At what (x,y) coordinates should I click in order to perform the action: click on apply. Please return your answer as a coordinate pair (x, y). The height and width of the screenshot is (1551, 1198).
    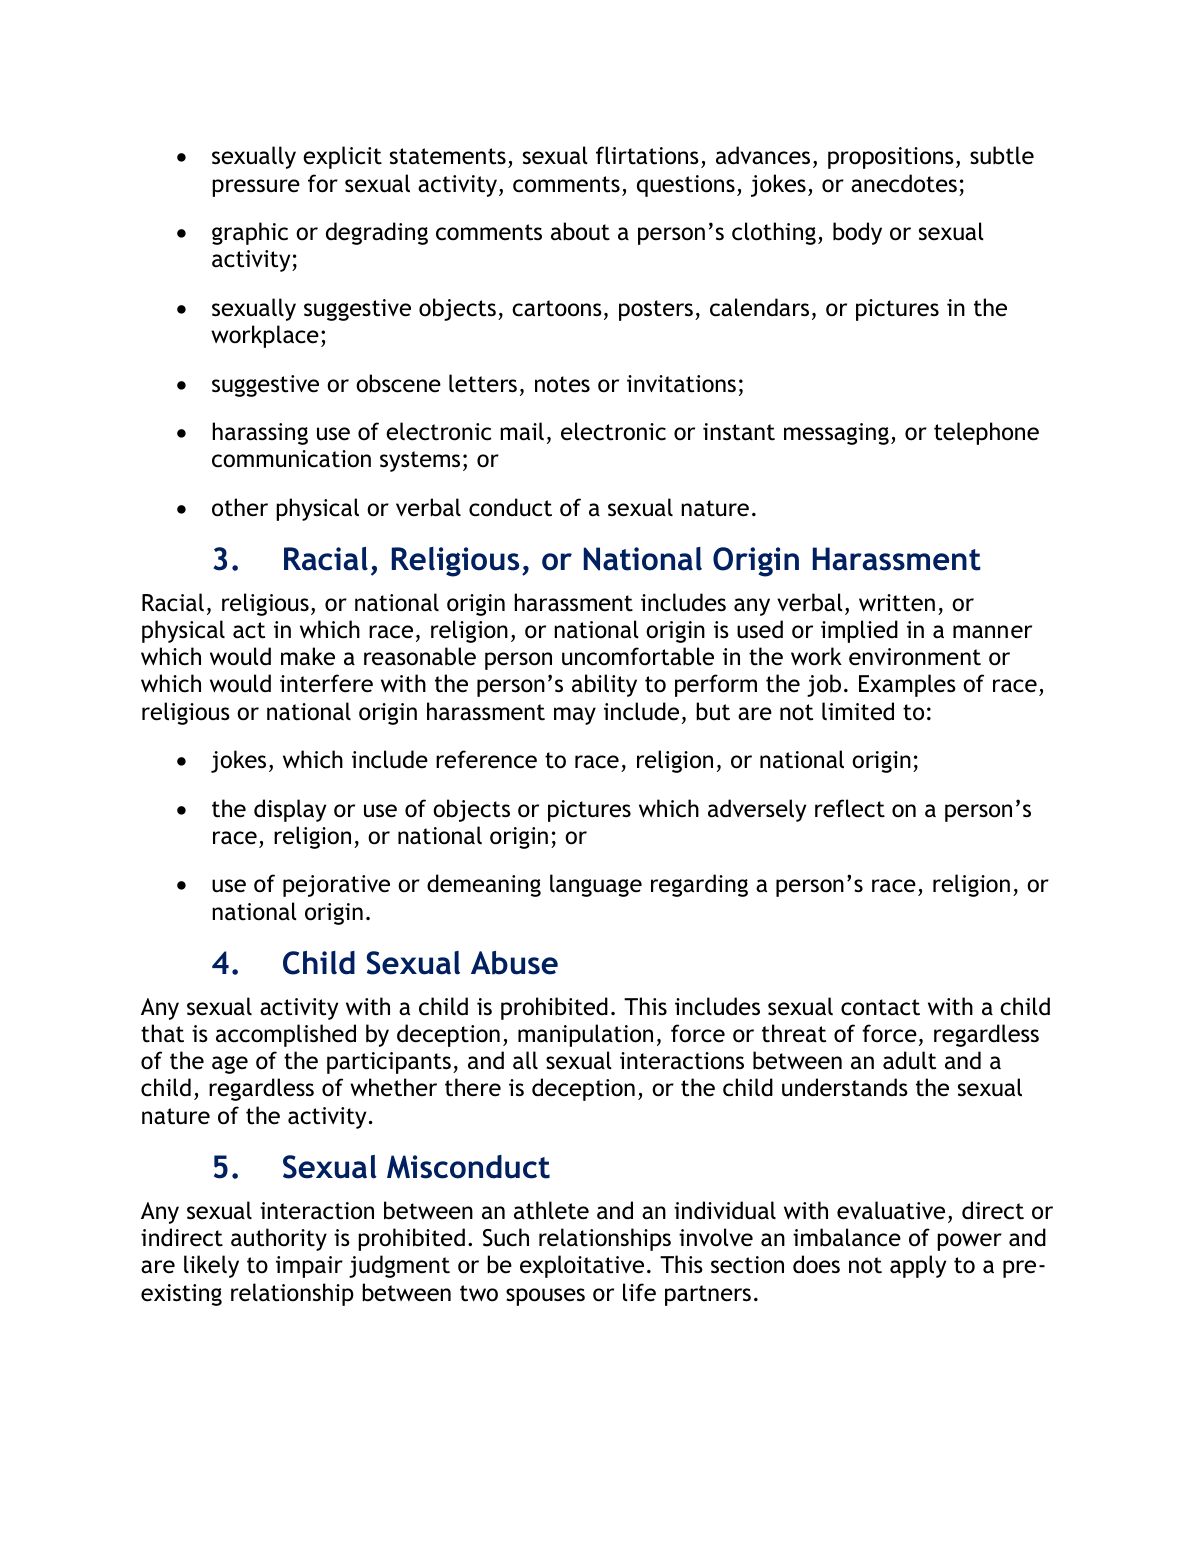
    Looking at the image, I should click on (918, 1266).
